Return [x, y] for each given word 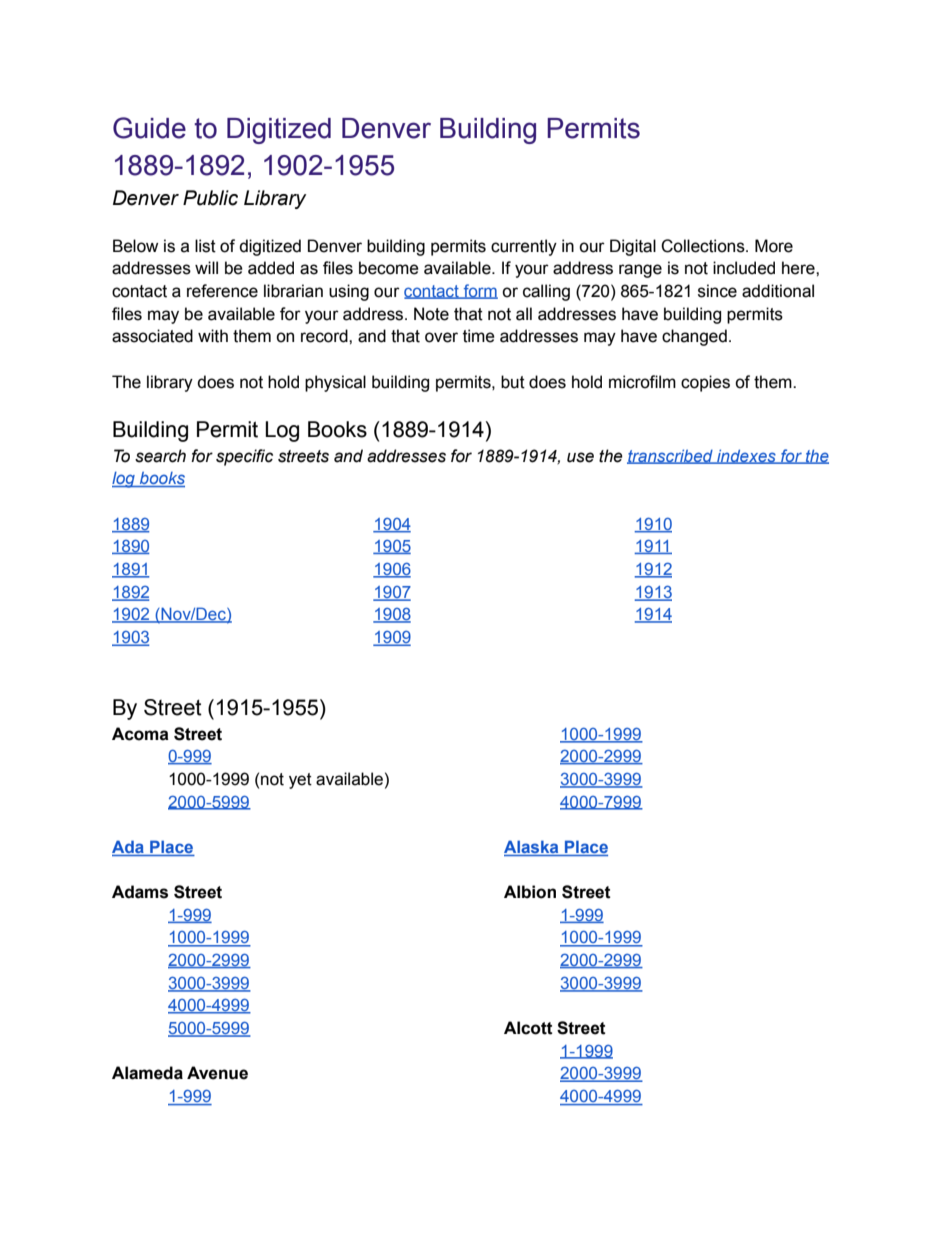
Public [210, 198]
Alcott [528, 1028]
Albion [530, 892]
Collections [704, 246]
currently [524, 247]
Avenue [217, 1073]
